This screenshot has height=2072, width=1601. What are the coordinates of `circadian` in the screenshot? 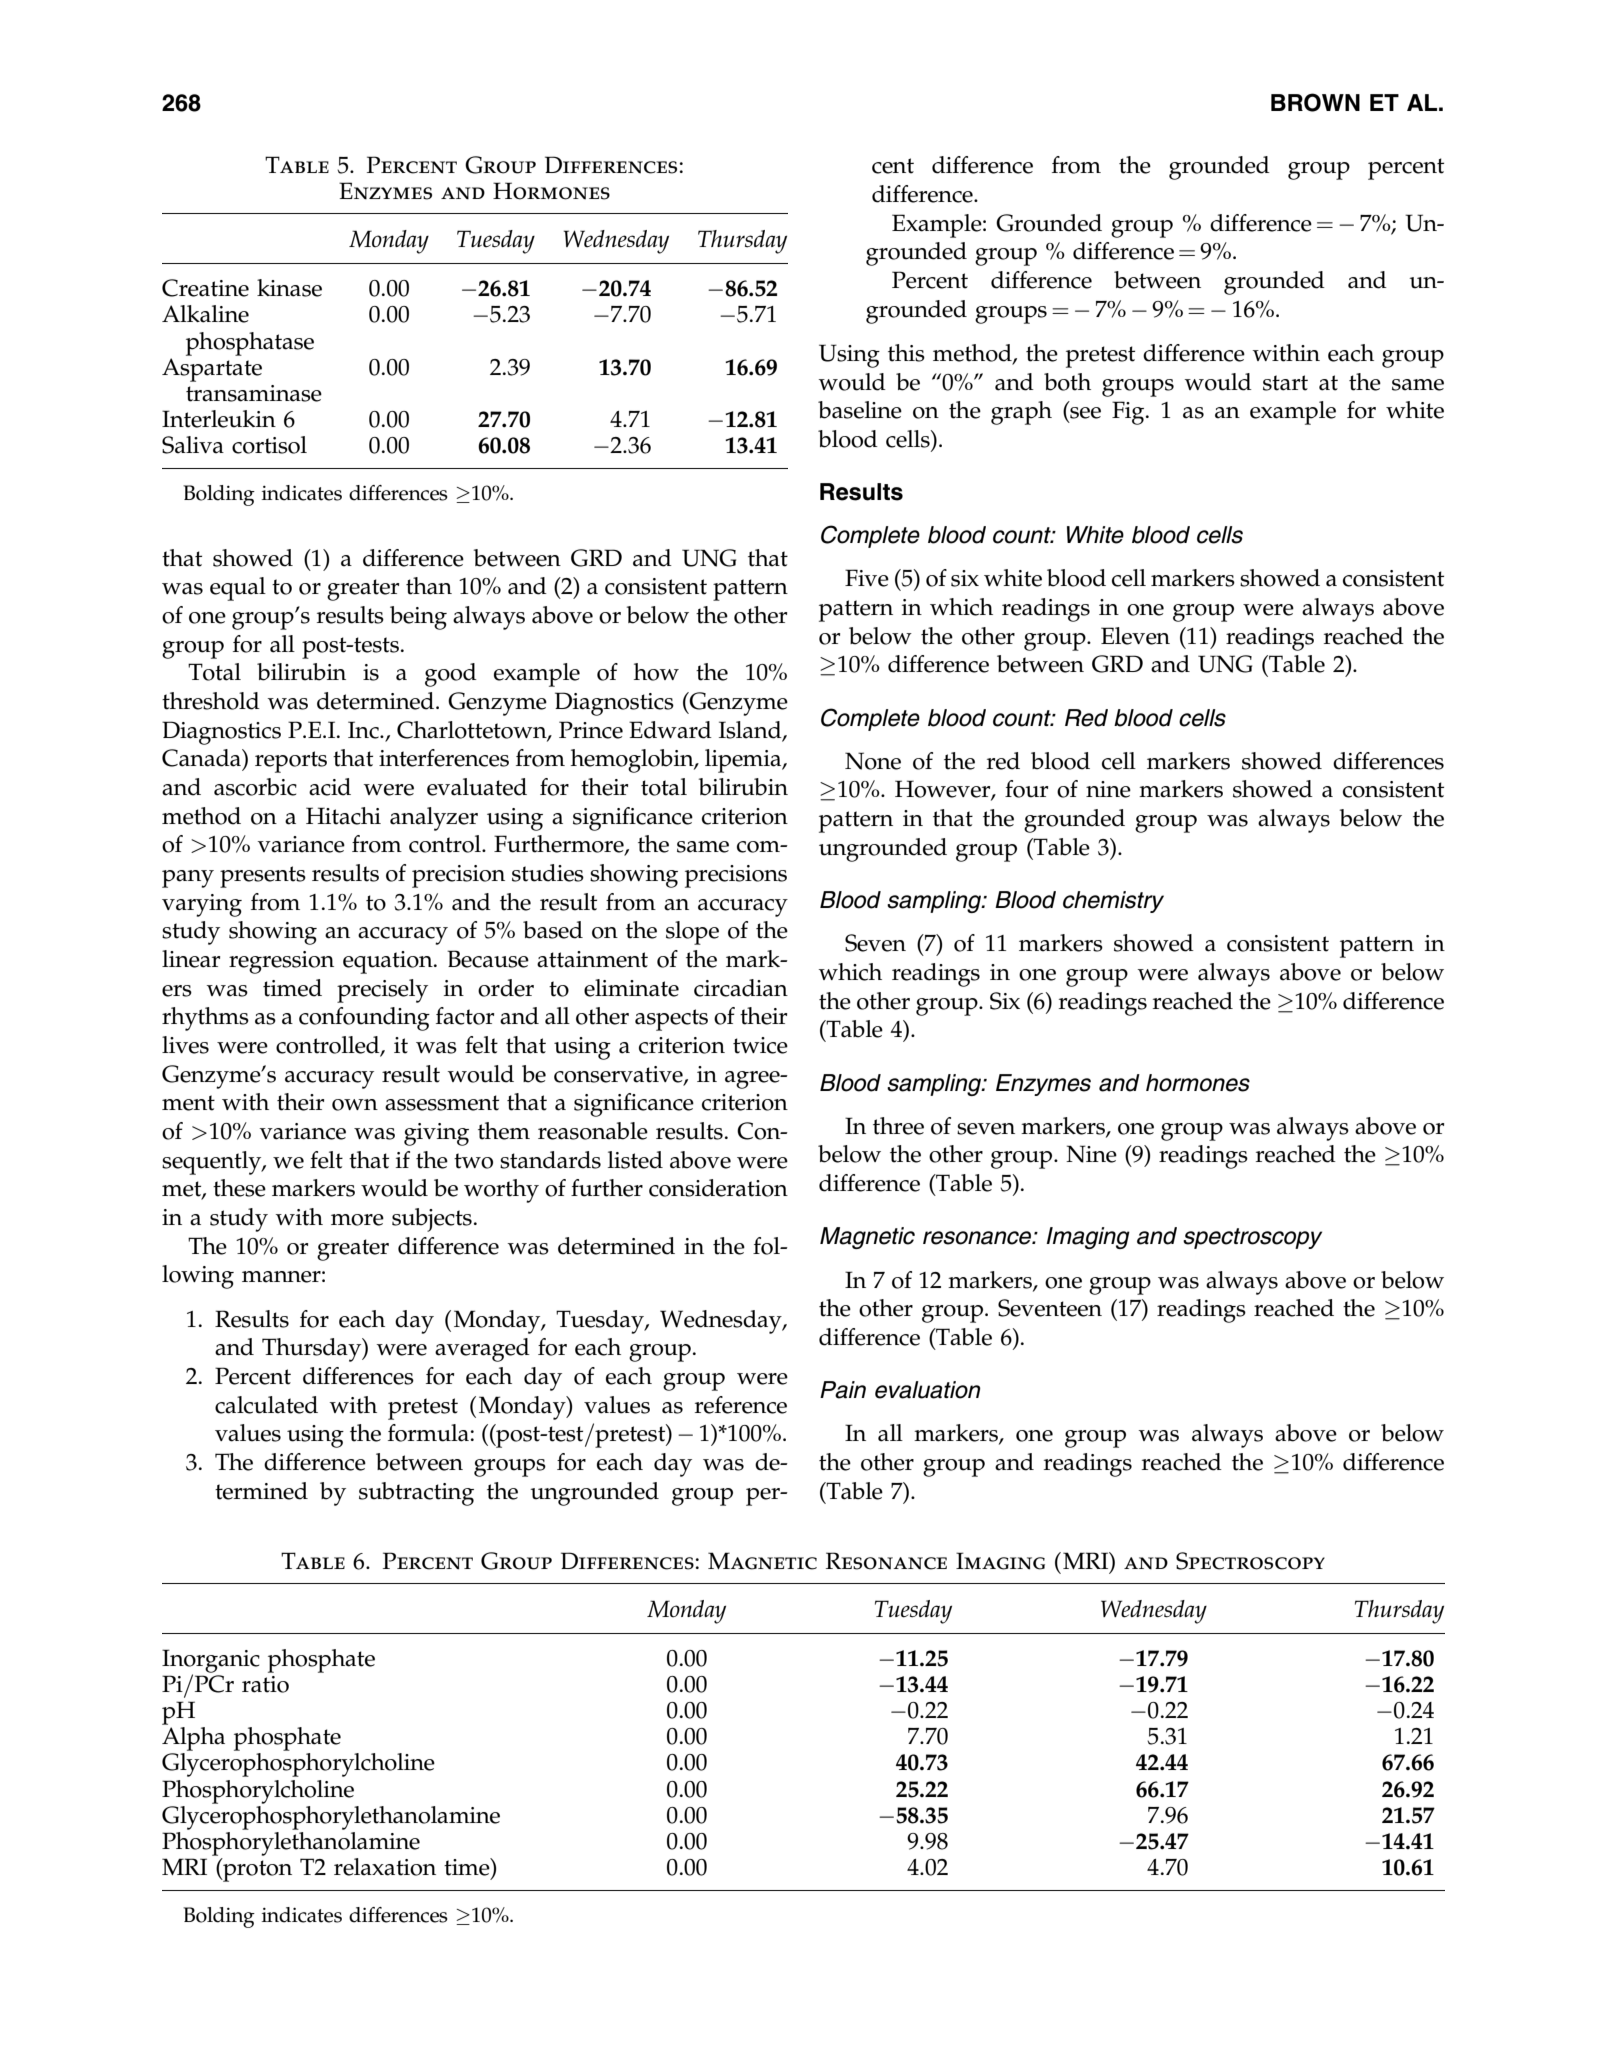 It's located at (741, 988).
